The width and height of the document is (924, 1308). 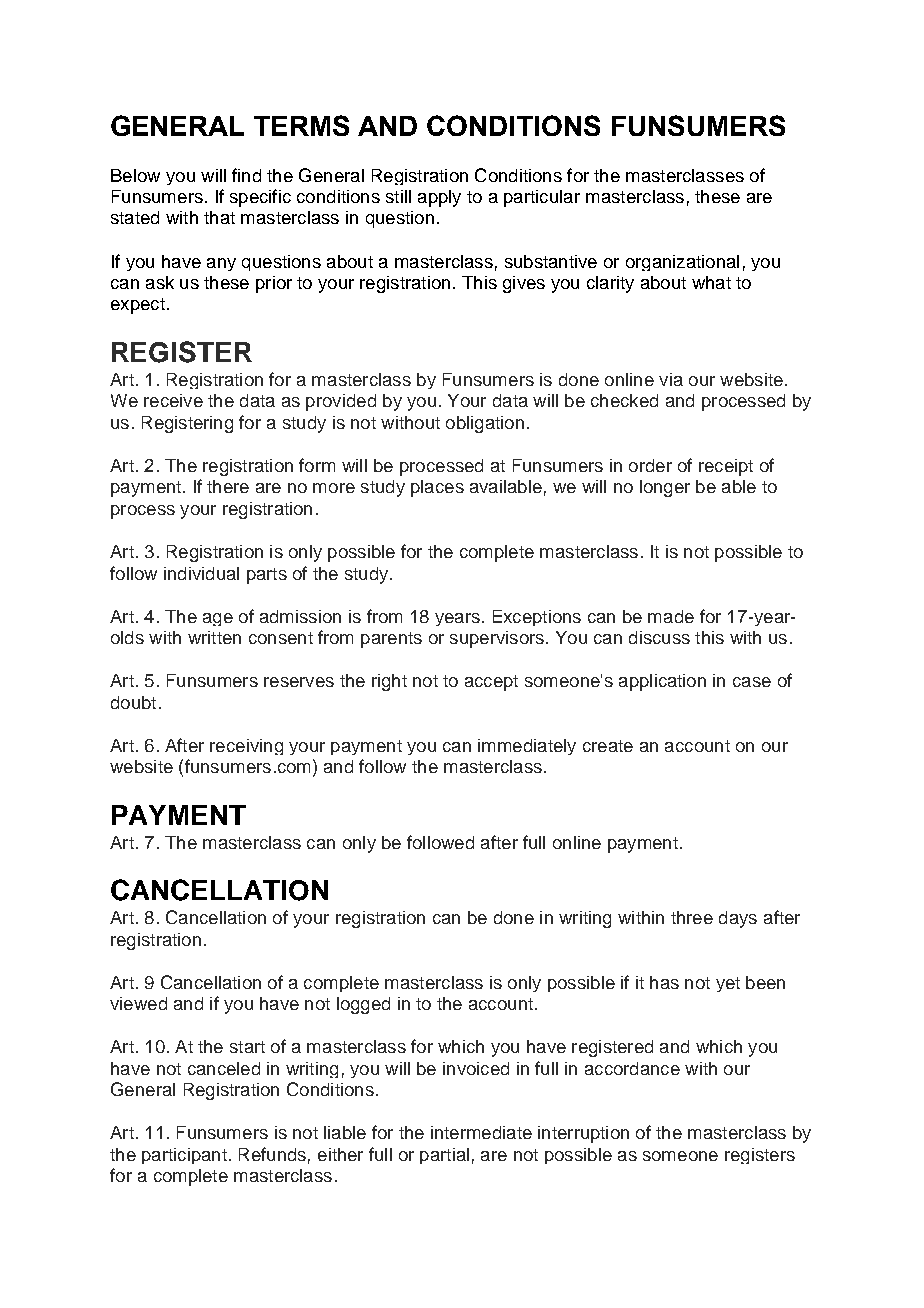 I want to click on supervisors, so click(x=497, y=639).
